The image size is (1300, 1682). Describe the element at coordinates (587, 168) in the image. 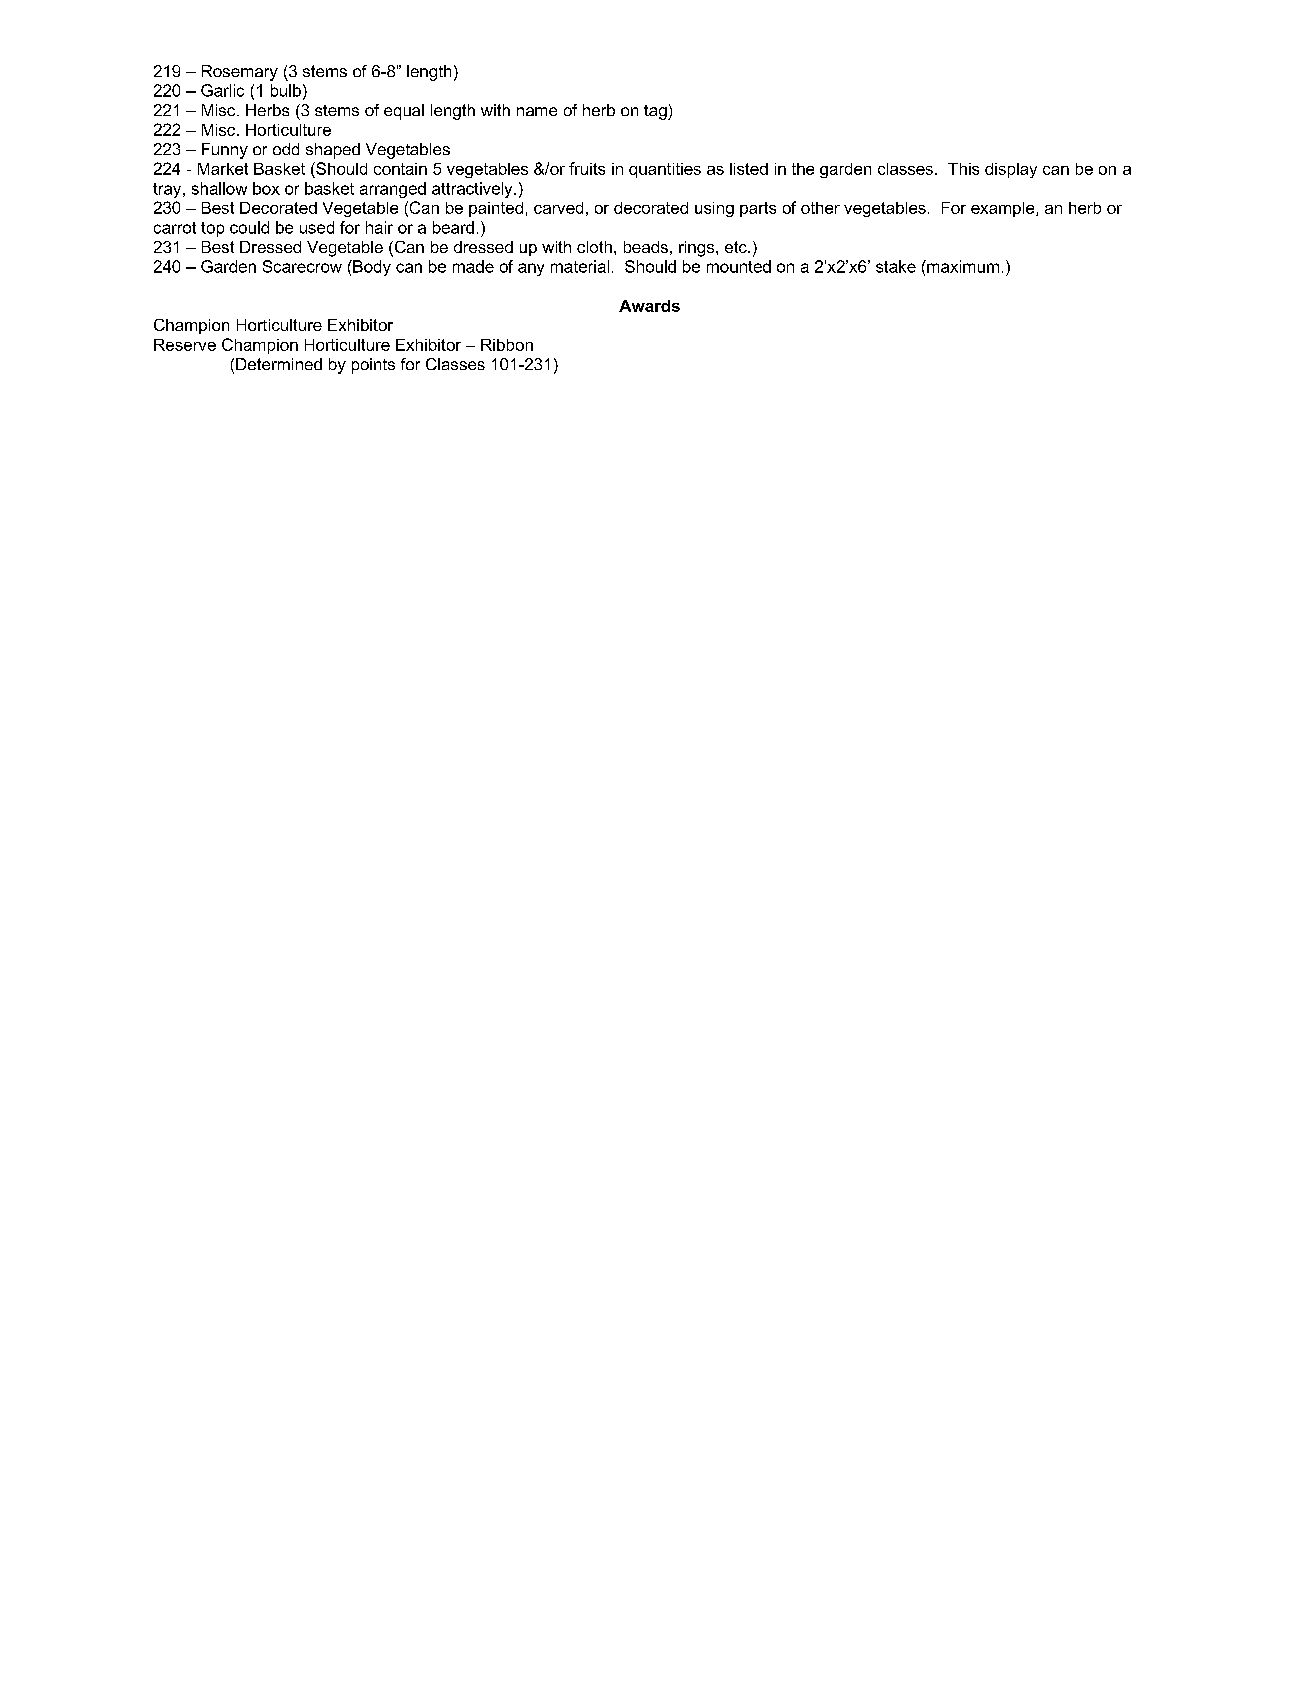

I see `fruits` at that location.
